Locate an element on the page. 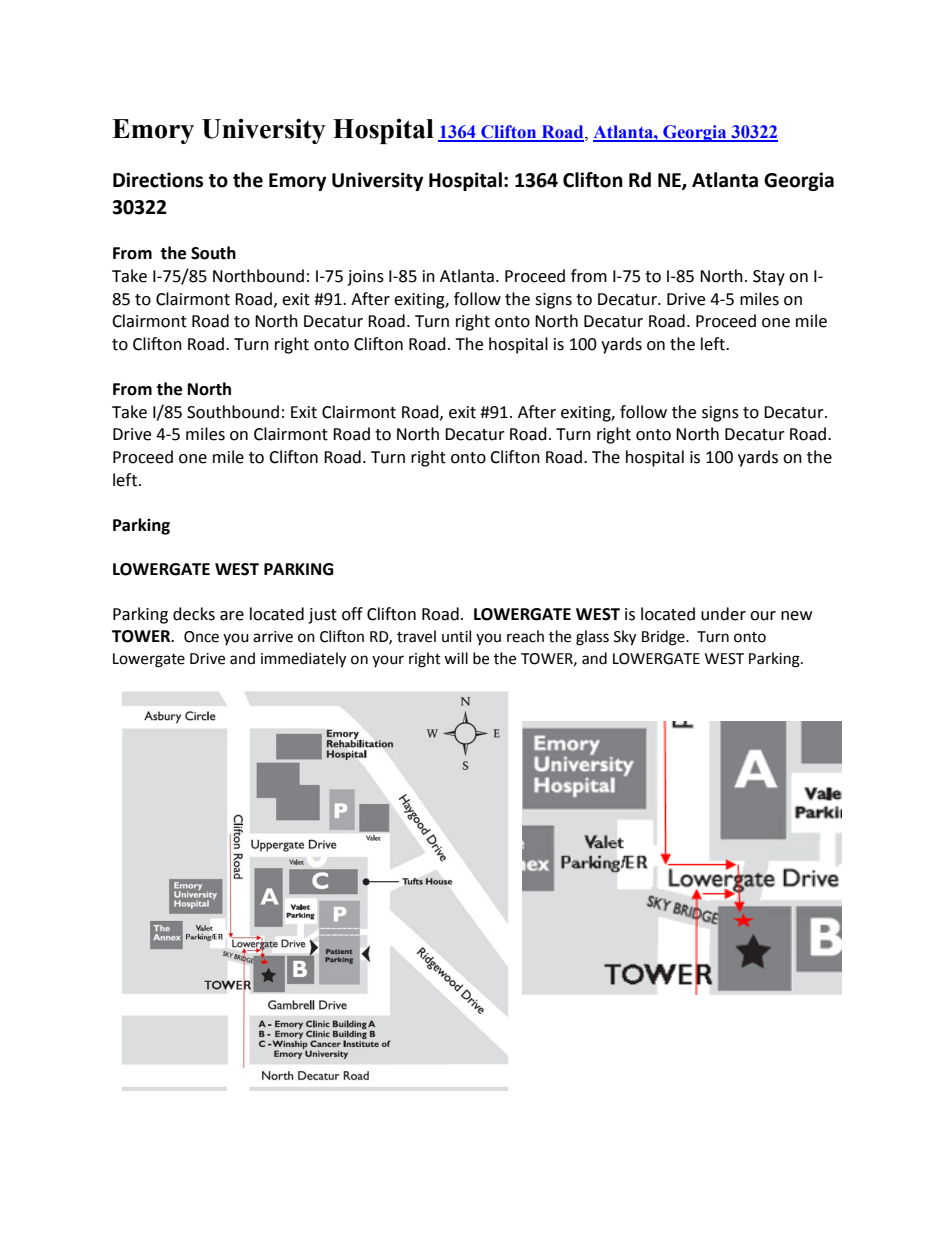 Image resolution: width=952 pixels, height=1233 pixels. until is located at coordinates (456, 636).
